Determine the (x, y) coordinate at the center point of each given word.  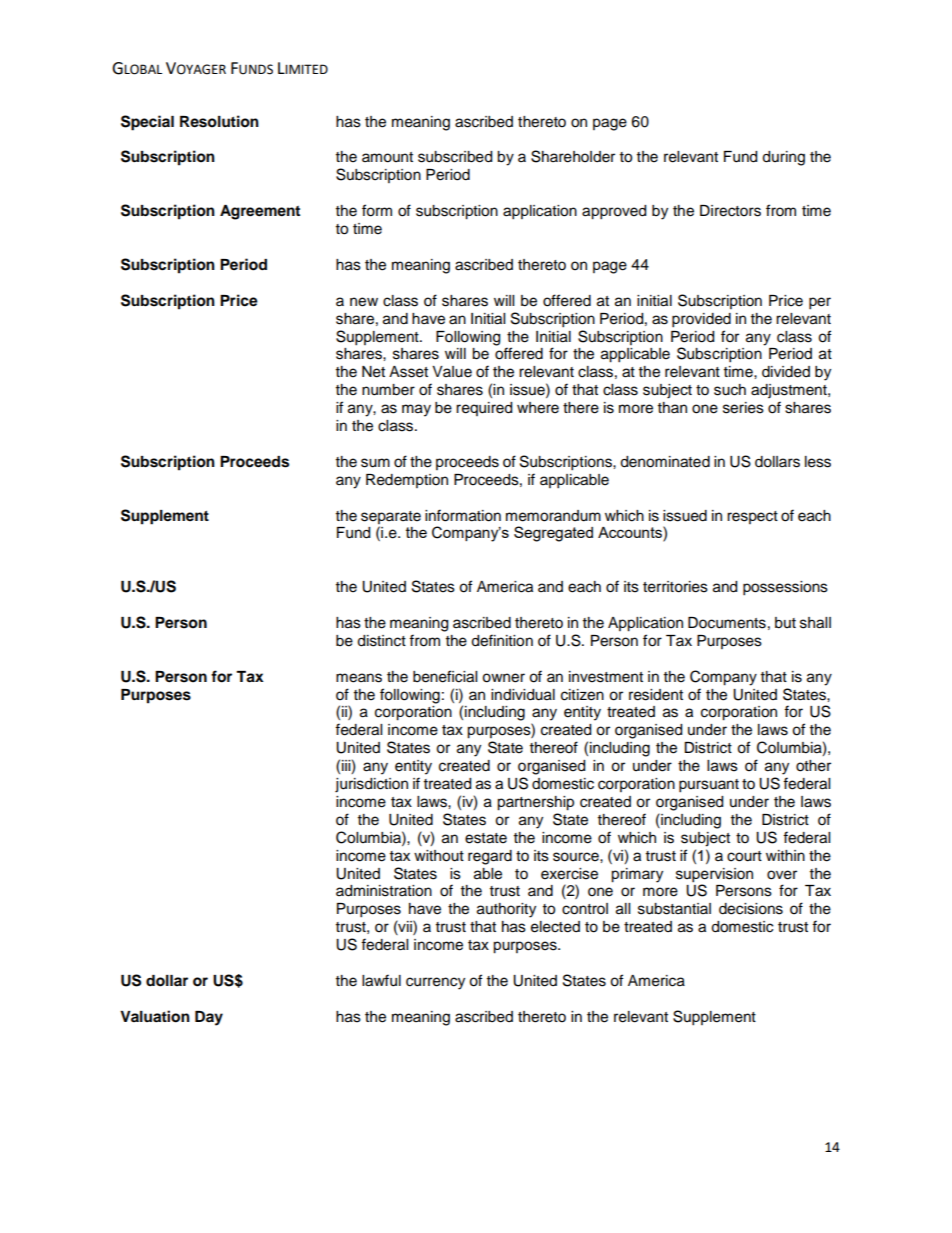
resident (656, 695)
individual (523, 695)
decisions (751, 909)
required (484, 409)
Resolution (219, 121)
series (743, 408)
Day (209, 1018)
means (359, 678)
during (783, 158)
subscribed (455, 157)
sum (375, 463)
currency (435, 983)
